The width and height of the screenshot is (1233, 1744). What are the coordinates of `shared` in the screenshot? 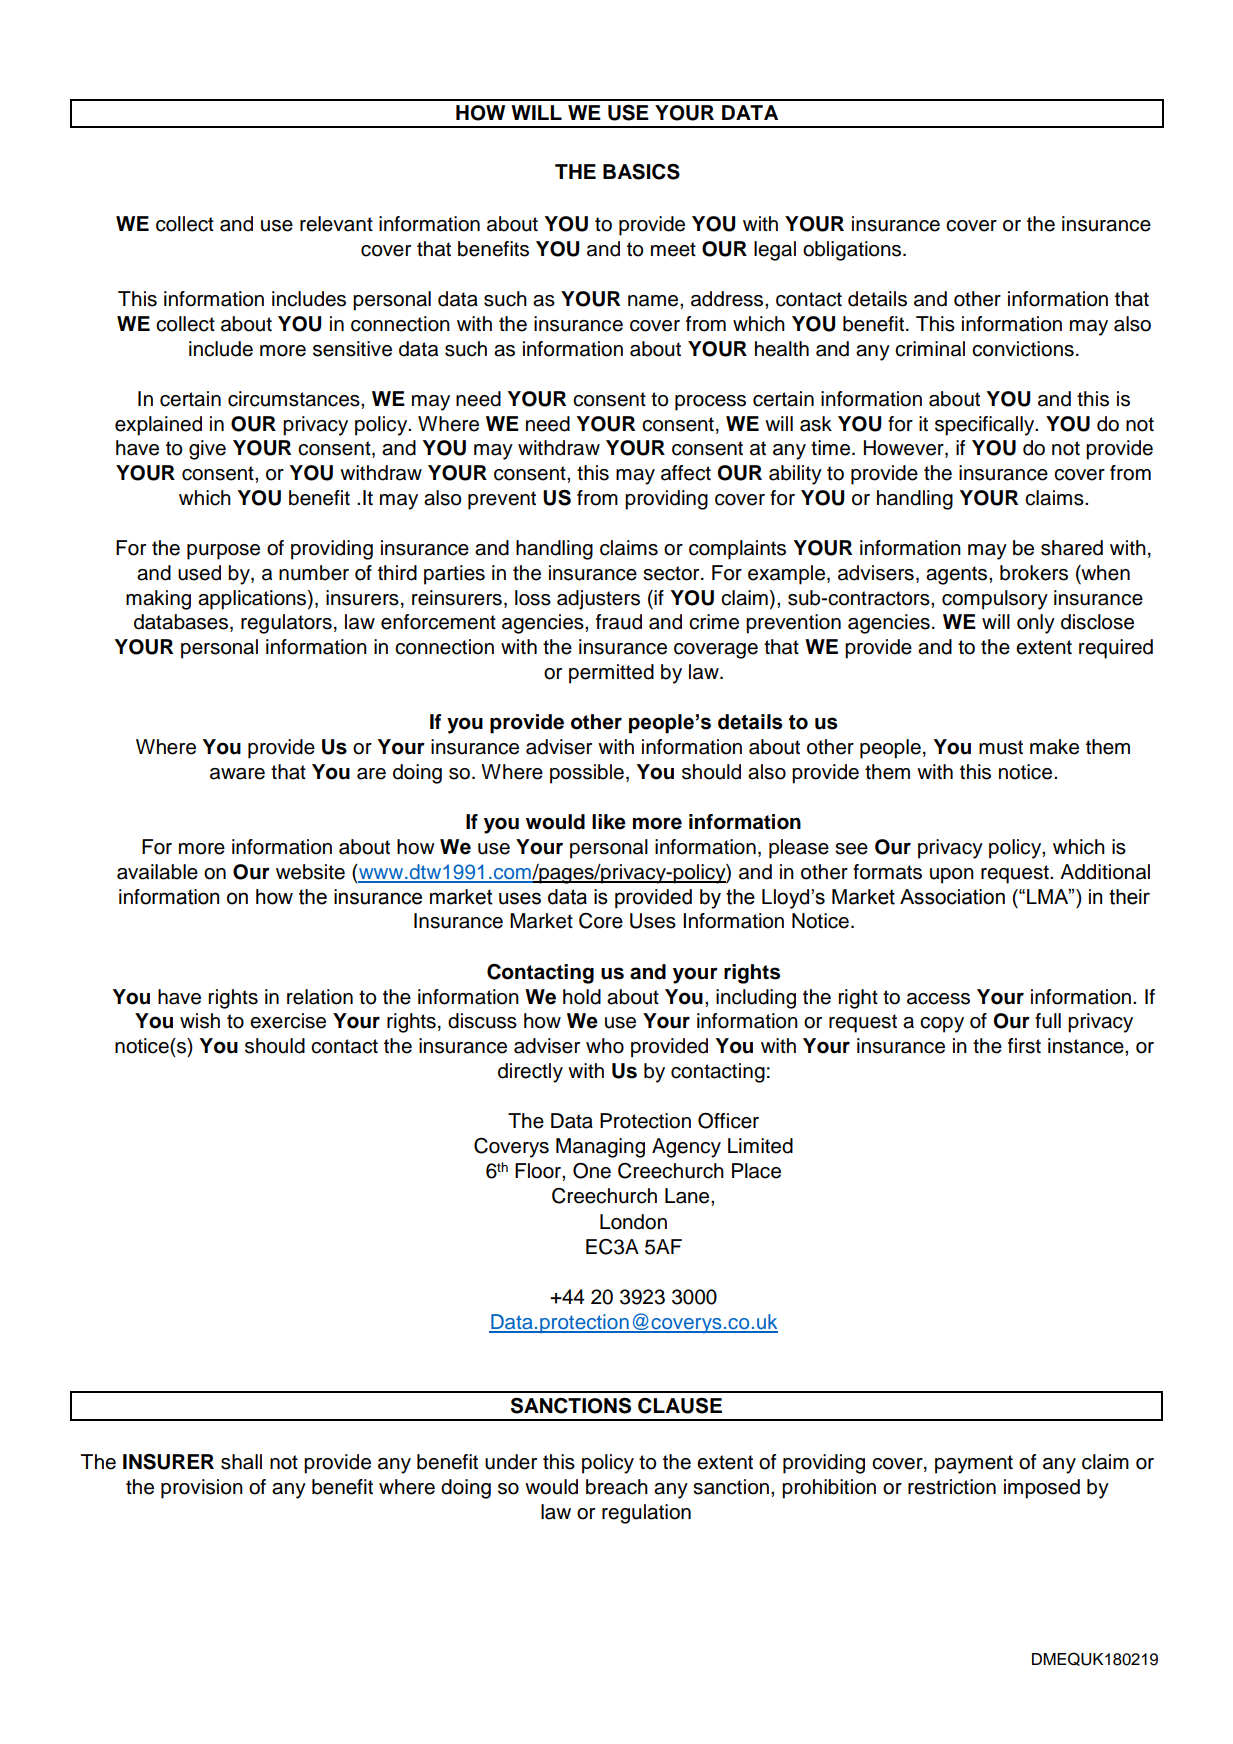 It's located at (1072, 548).
